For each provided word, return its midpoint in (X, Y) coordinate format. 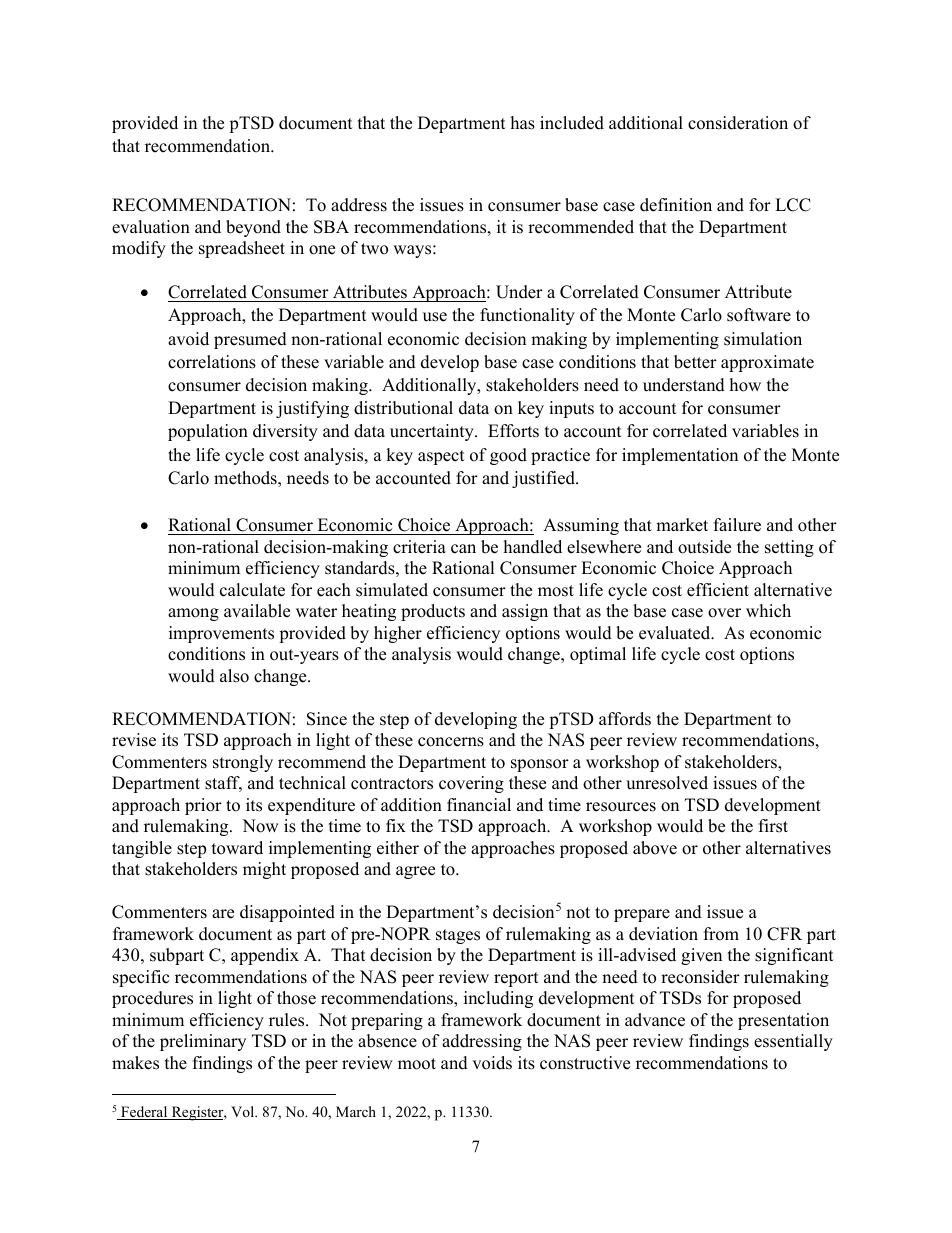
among (193, 614)
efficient (718, 590)
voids (492, 1063)
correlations (212, 362)
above (655, 848)
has (523, 123)
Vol (244, 1111)
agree (415, 872)
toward (237, 848)
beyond (253, 228)
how (745, 385)
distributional (403, 408)
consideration (738, 123)
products (433, 612)
